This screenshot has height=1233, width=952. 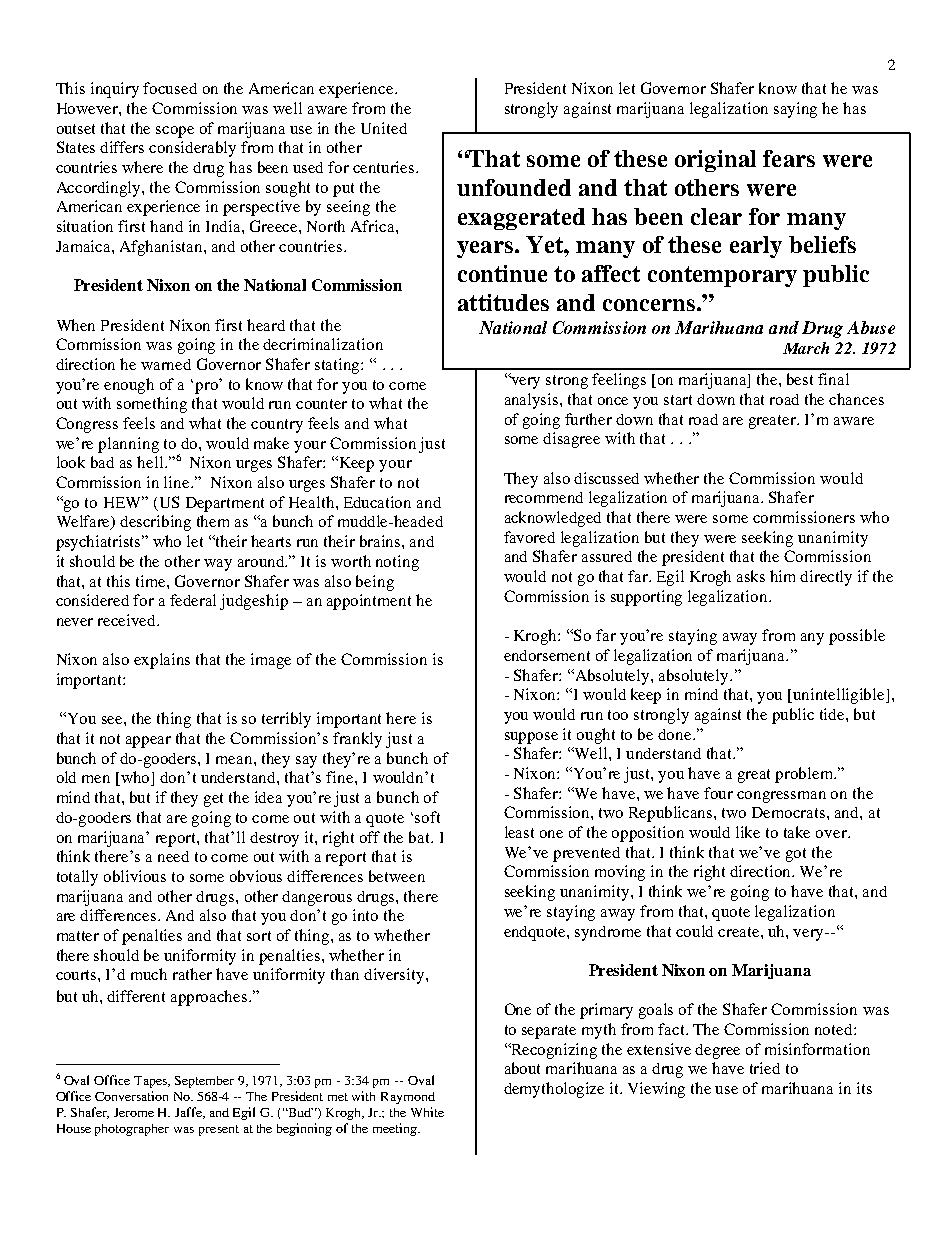 I want to click on White, so click(x=427, y=1112).
